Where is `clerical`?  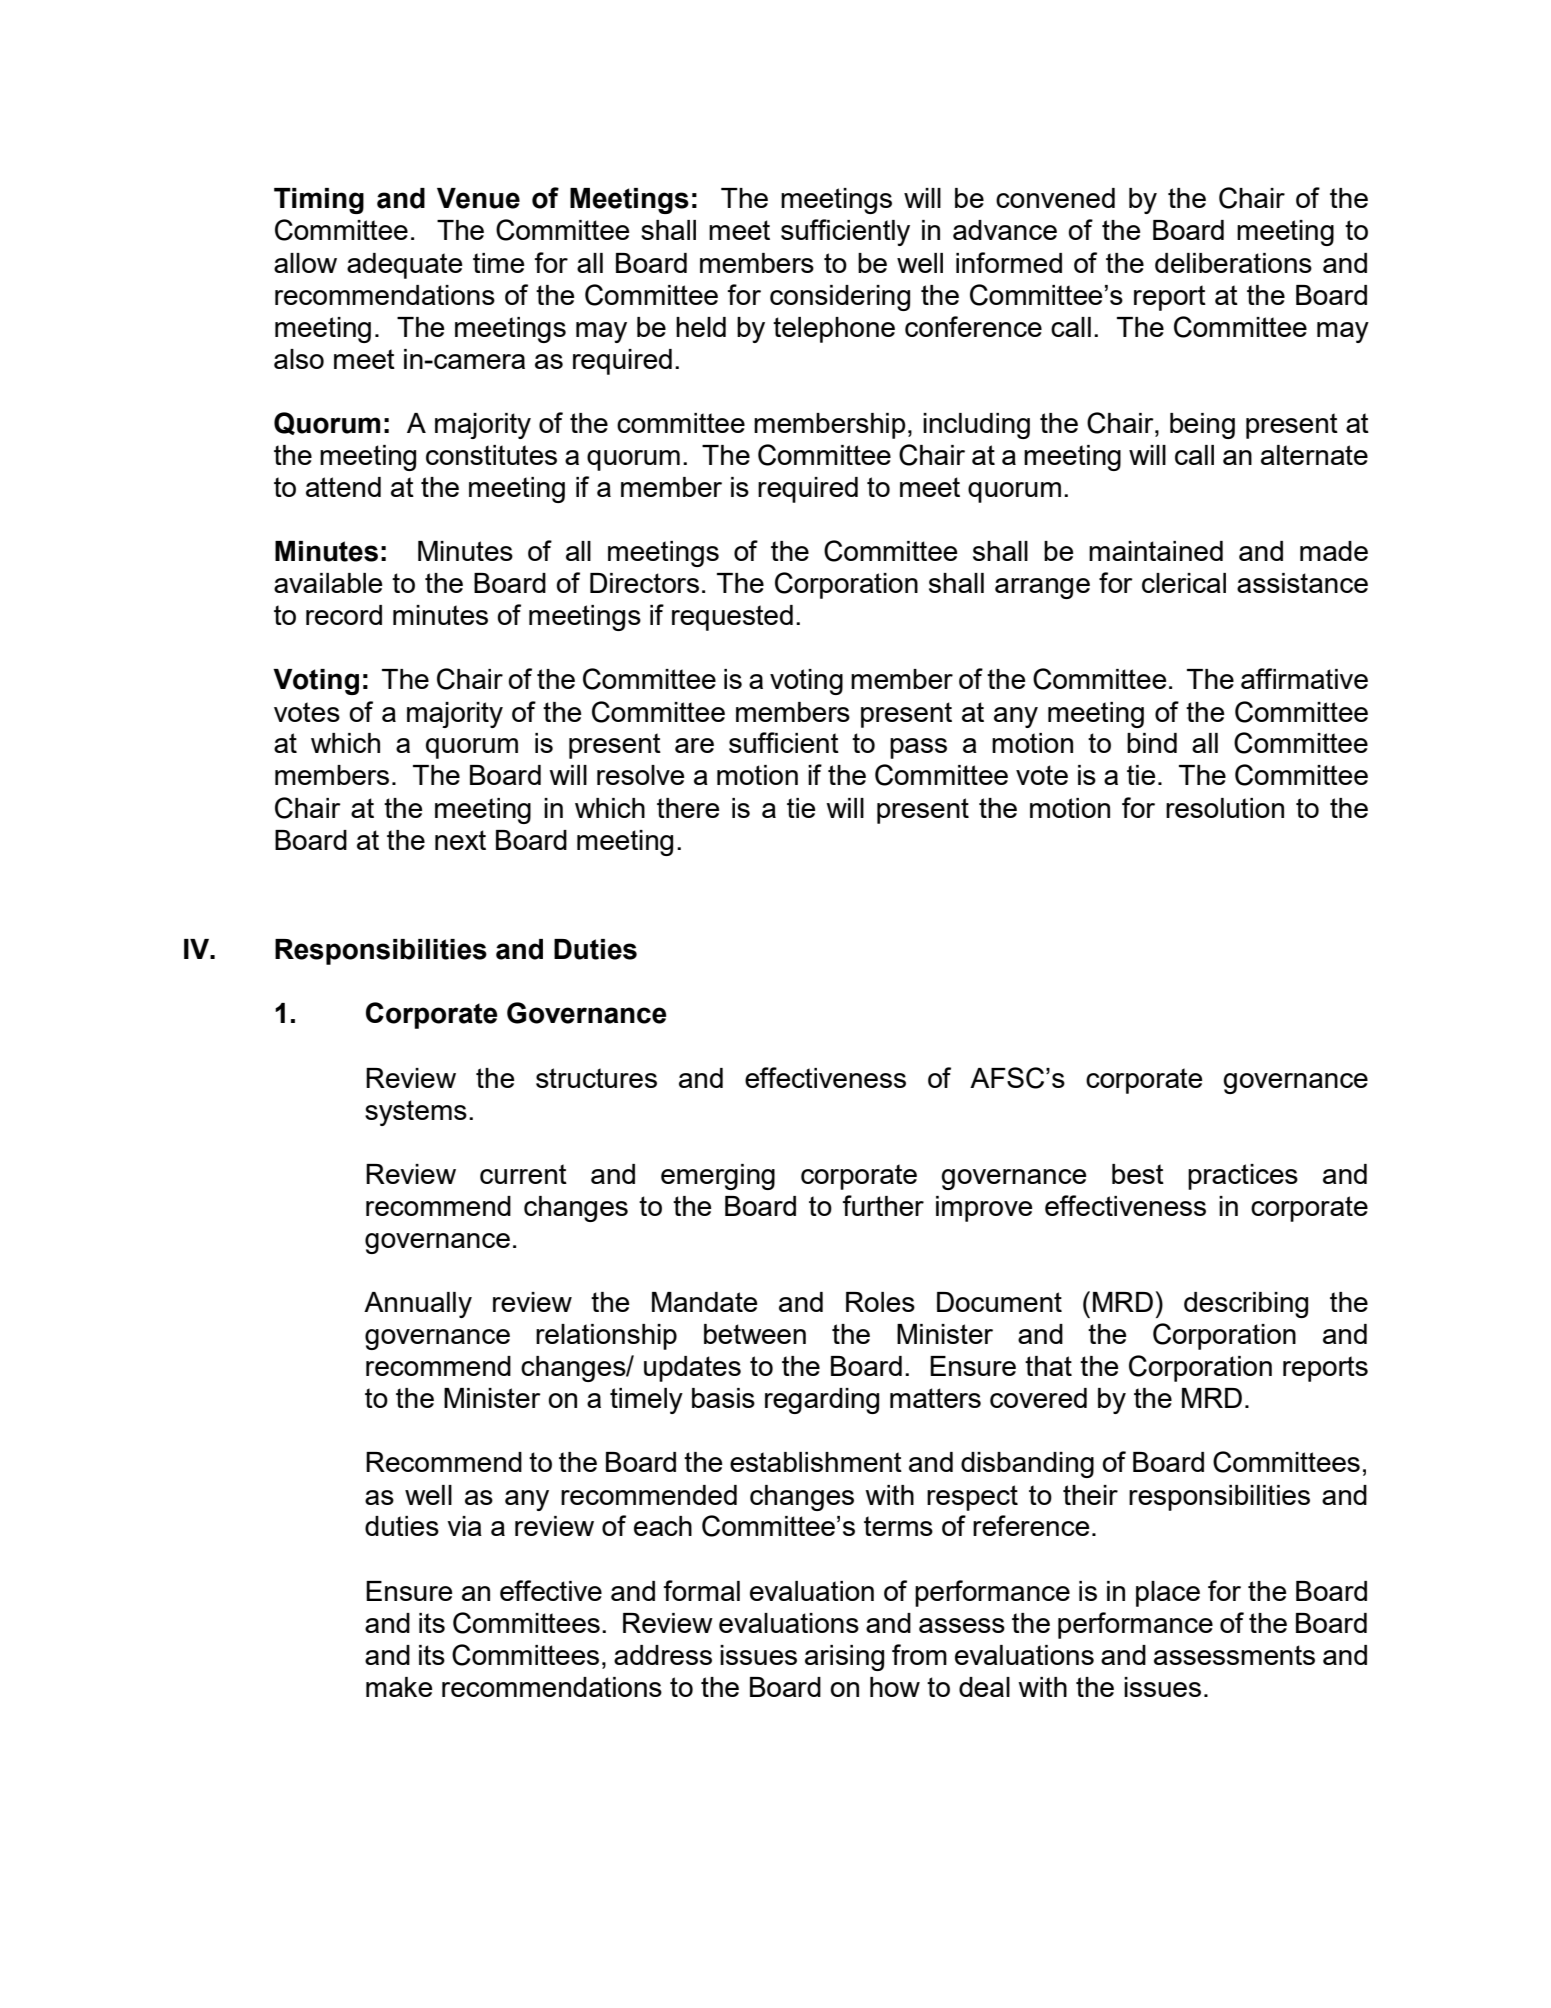
clerical is located at coordinates (1184, 583).
